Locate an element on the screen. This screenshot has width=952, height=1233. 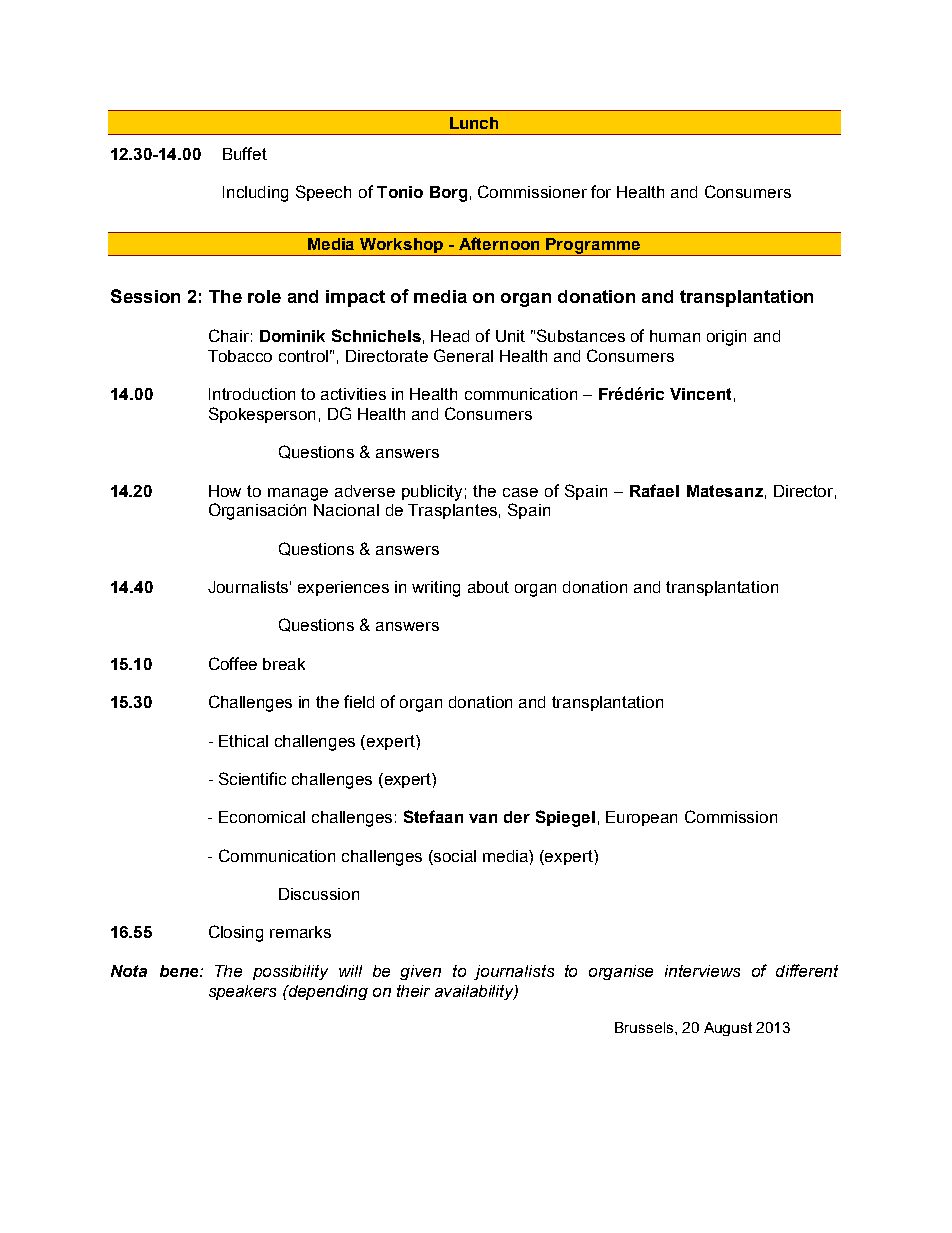
August is located at coordinates (728, 1029).
